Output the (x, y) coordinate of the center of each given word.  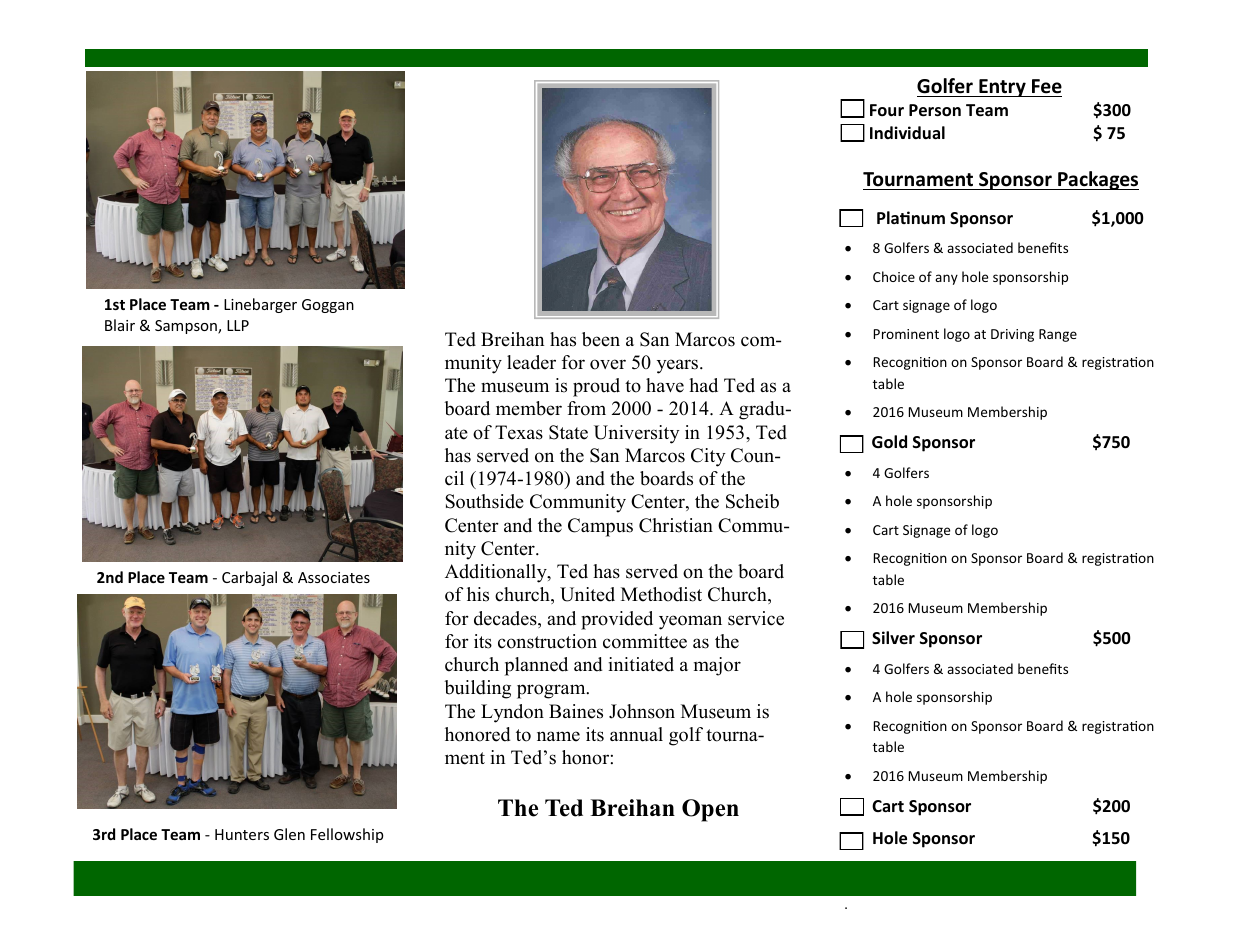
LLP (238, 325)
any (946, 279)
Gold (889, 442)
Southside (484, 501)
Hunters (242, 834)
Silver (893, 637)
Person (935, 110)
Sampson (187, 327)
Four (887, 110)
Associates (334, 577)
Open (710, 810)
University (637, 434)
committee (645, 641)
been (601, 339)
